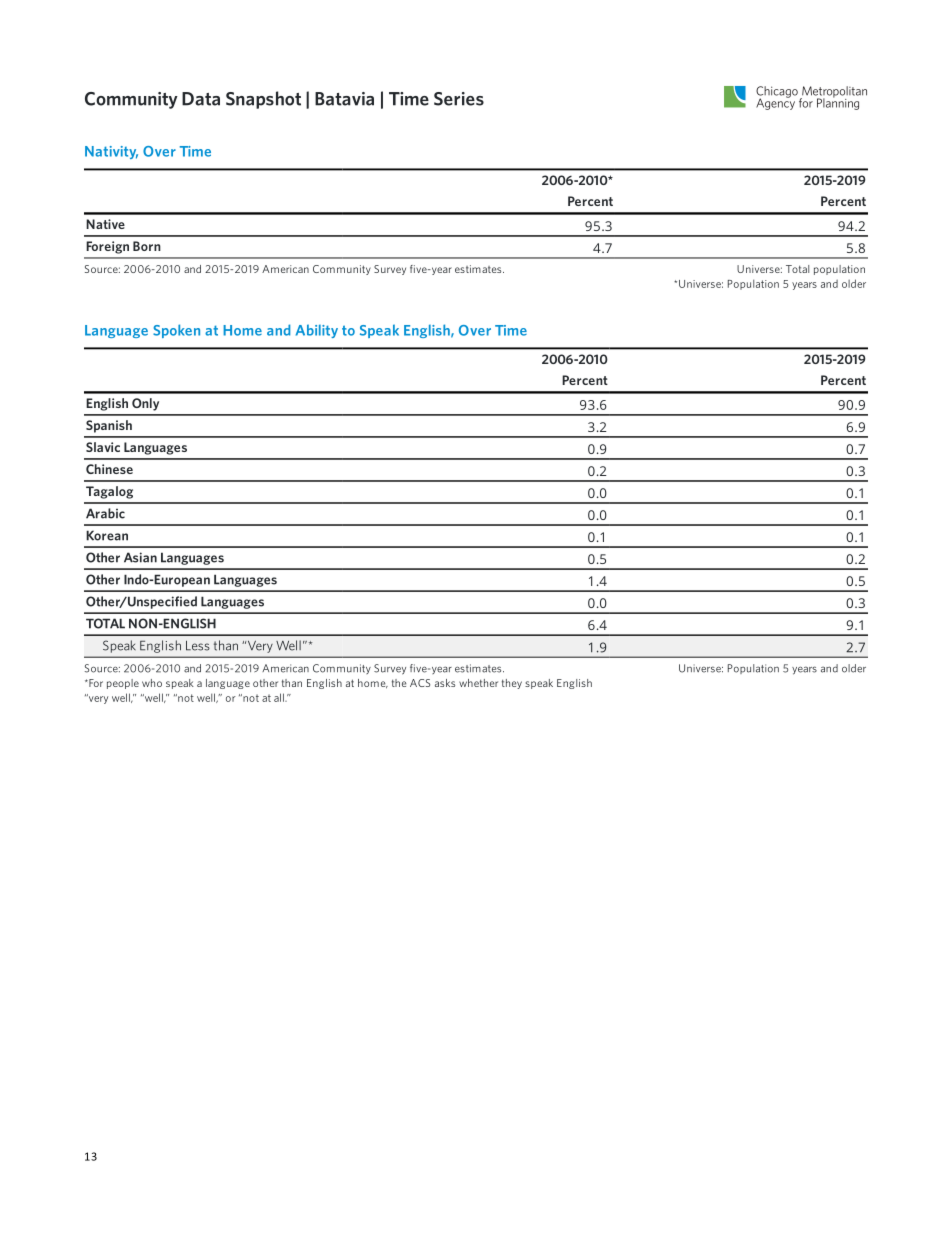  What do you see at coordinates (152, 683) in the screenshot?
I see `who` at bounding box center [152, 683].
